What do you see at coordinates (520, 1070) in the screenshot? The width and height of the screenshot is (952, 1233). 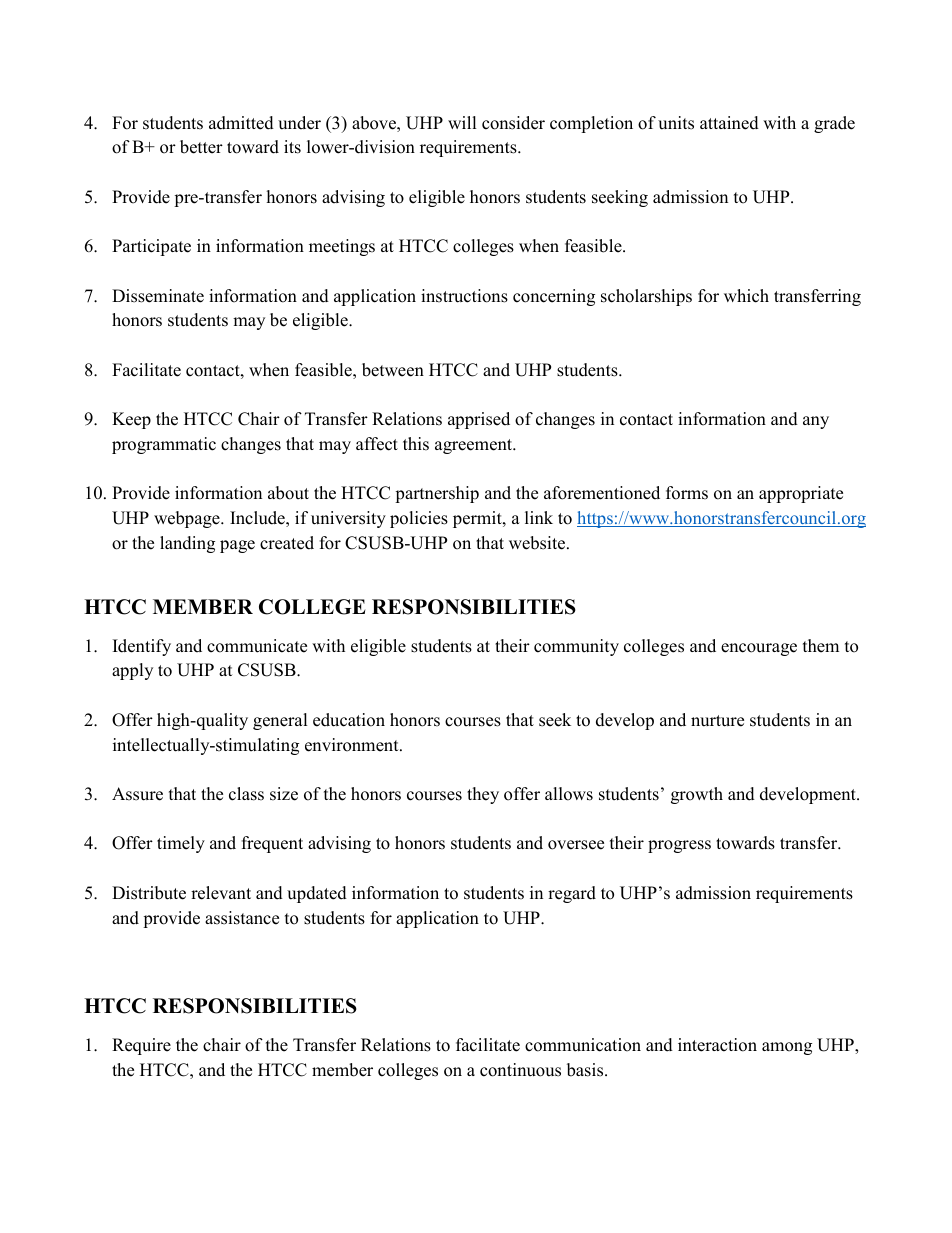 I see `continuous` at bounding box center [520, 1070].
